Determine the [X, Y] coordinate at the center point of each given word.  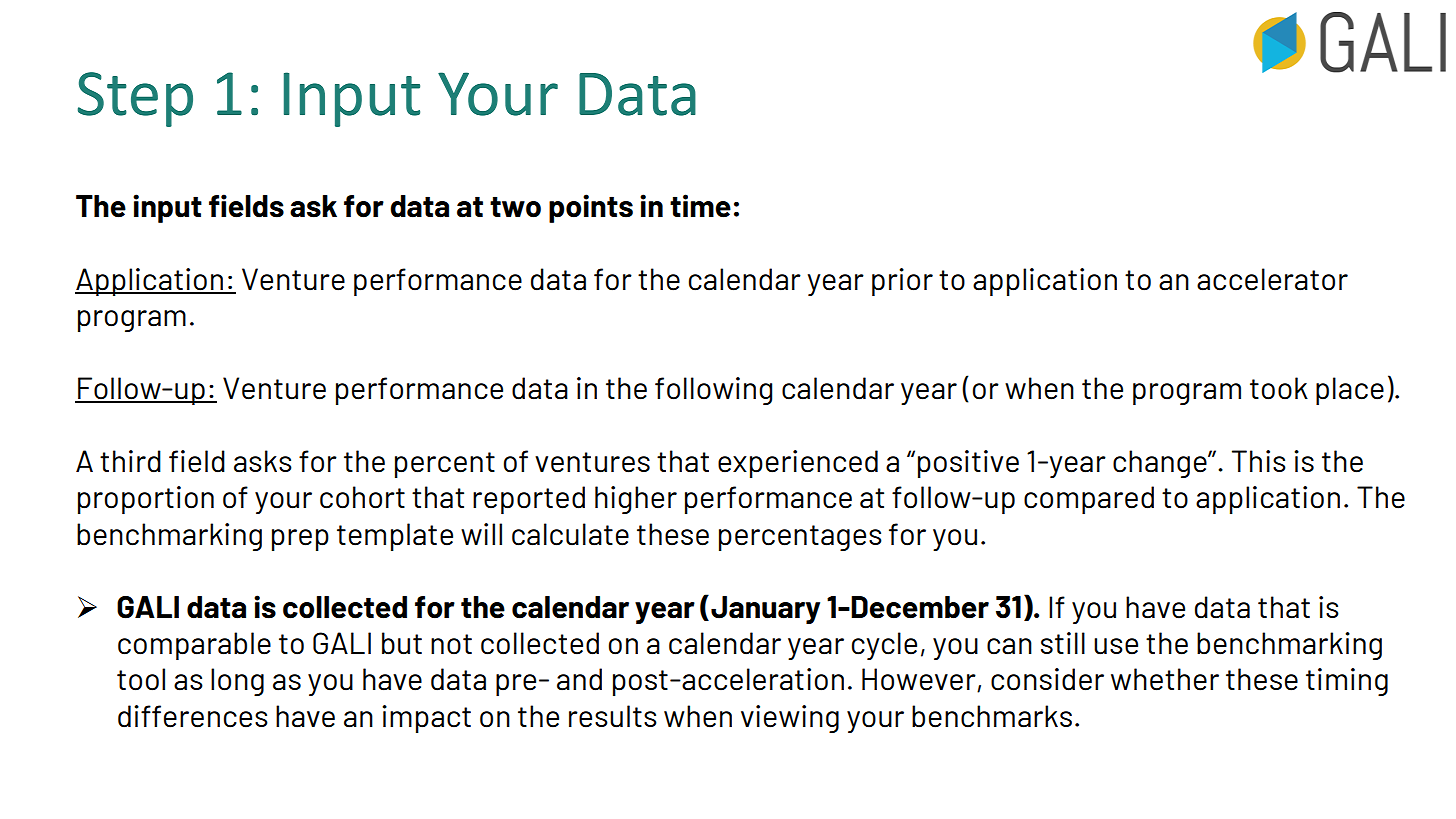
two [515, 207]
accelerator [1272, 279]
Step [135, 99]
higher [636, 500]
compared [1089, 500]
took [1279, 388]
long [237, 682]
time [700, 206]
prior [902, 282]
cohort [362, 497]
